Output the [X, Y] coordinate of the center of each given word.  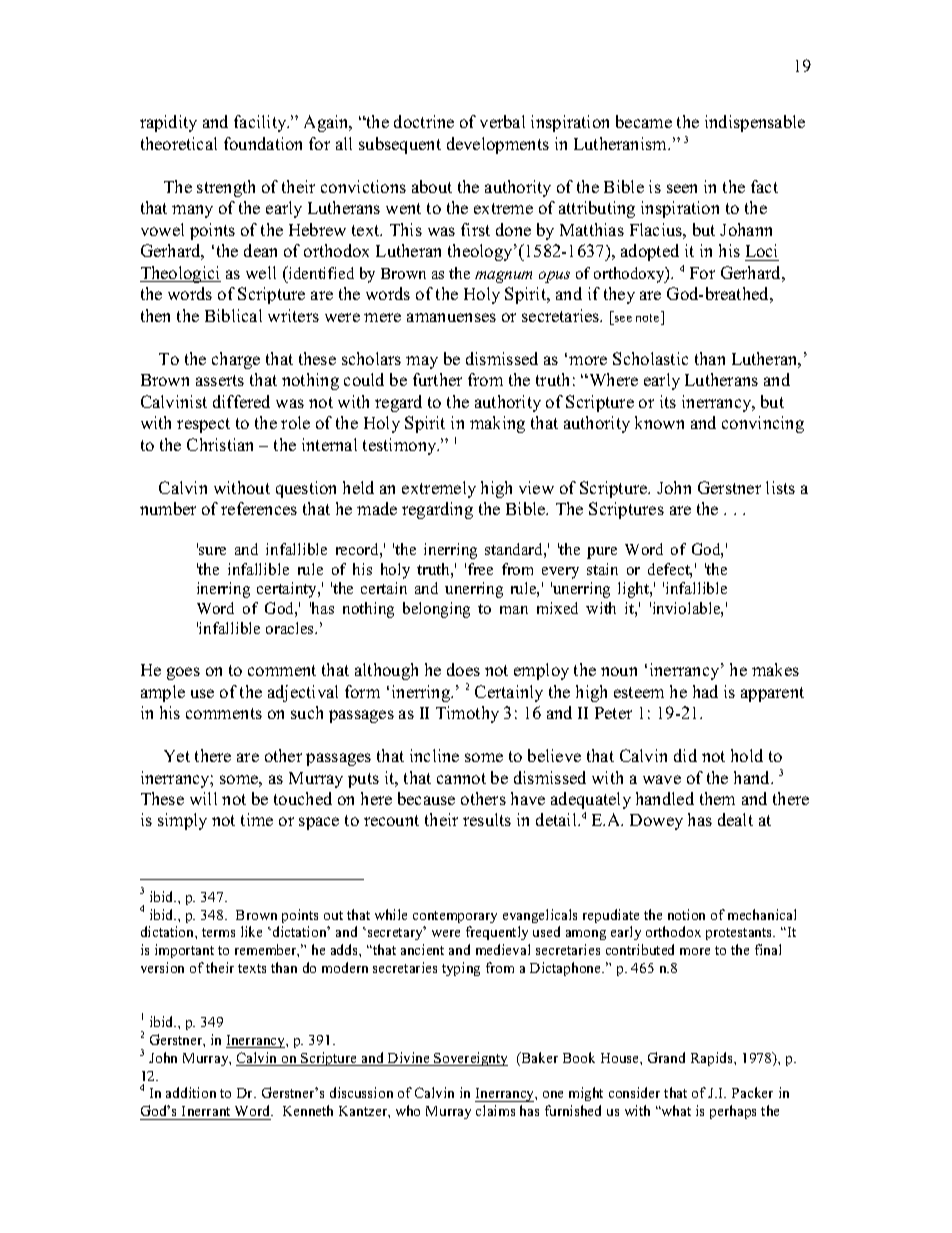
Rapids [713, 1059]
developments [498, 145]
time [257, 819]
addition [191, 1092]
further [437, 379]
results [487, 819]
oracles [291, 628]
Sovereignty [470, 1059]
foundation [263, 143]
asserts [220, 380]
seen [682, 188]
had [705, 691]
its [668, 401]
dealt [735, 819]
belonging [436, 610]
